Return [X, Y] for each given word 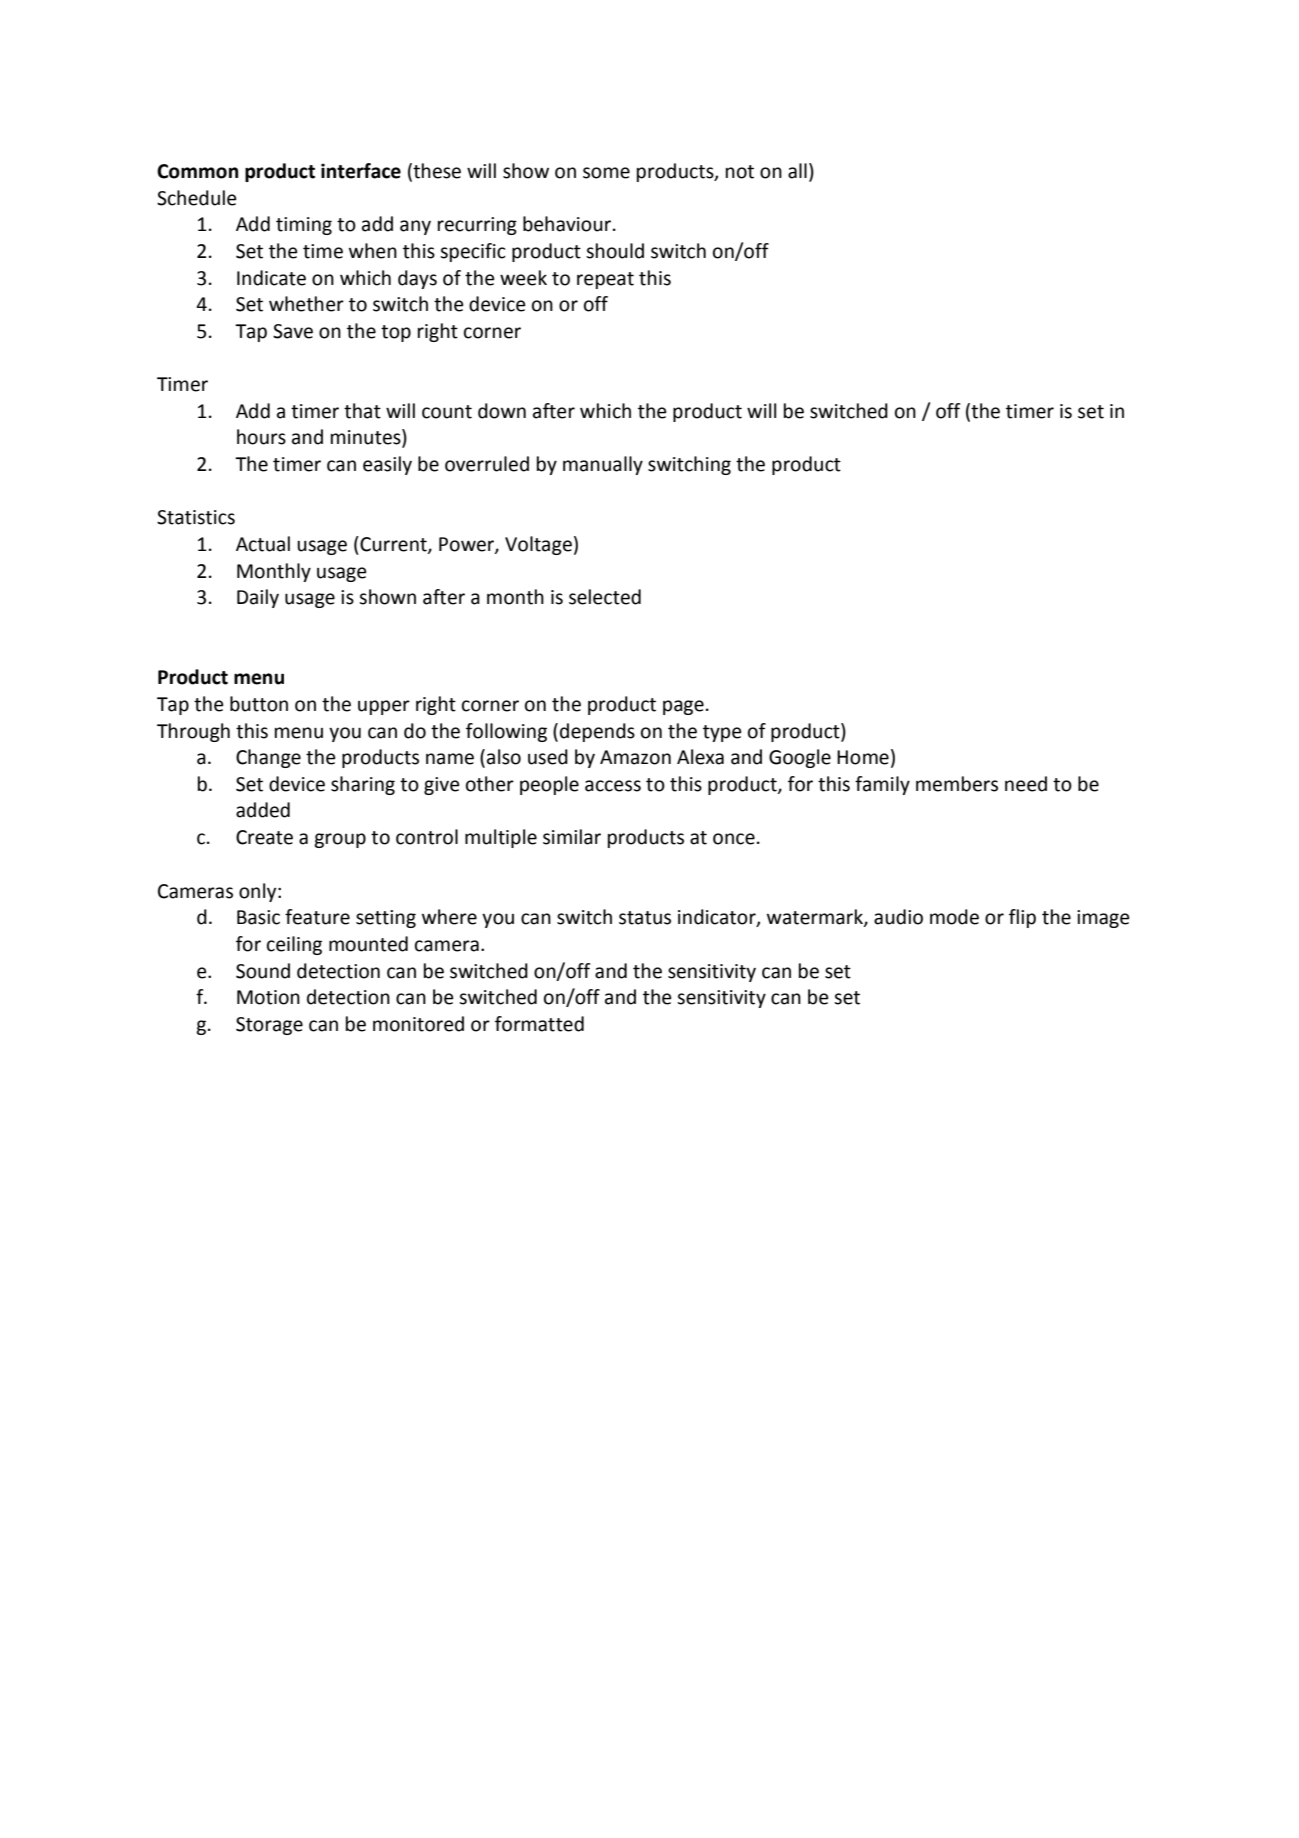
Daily [258, 598]
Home [863, 757]
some [606, 173]
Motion [268, 997]
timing [304, 226]
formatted [539, 1024]
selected [605, 597]
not [740, 172]
